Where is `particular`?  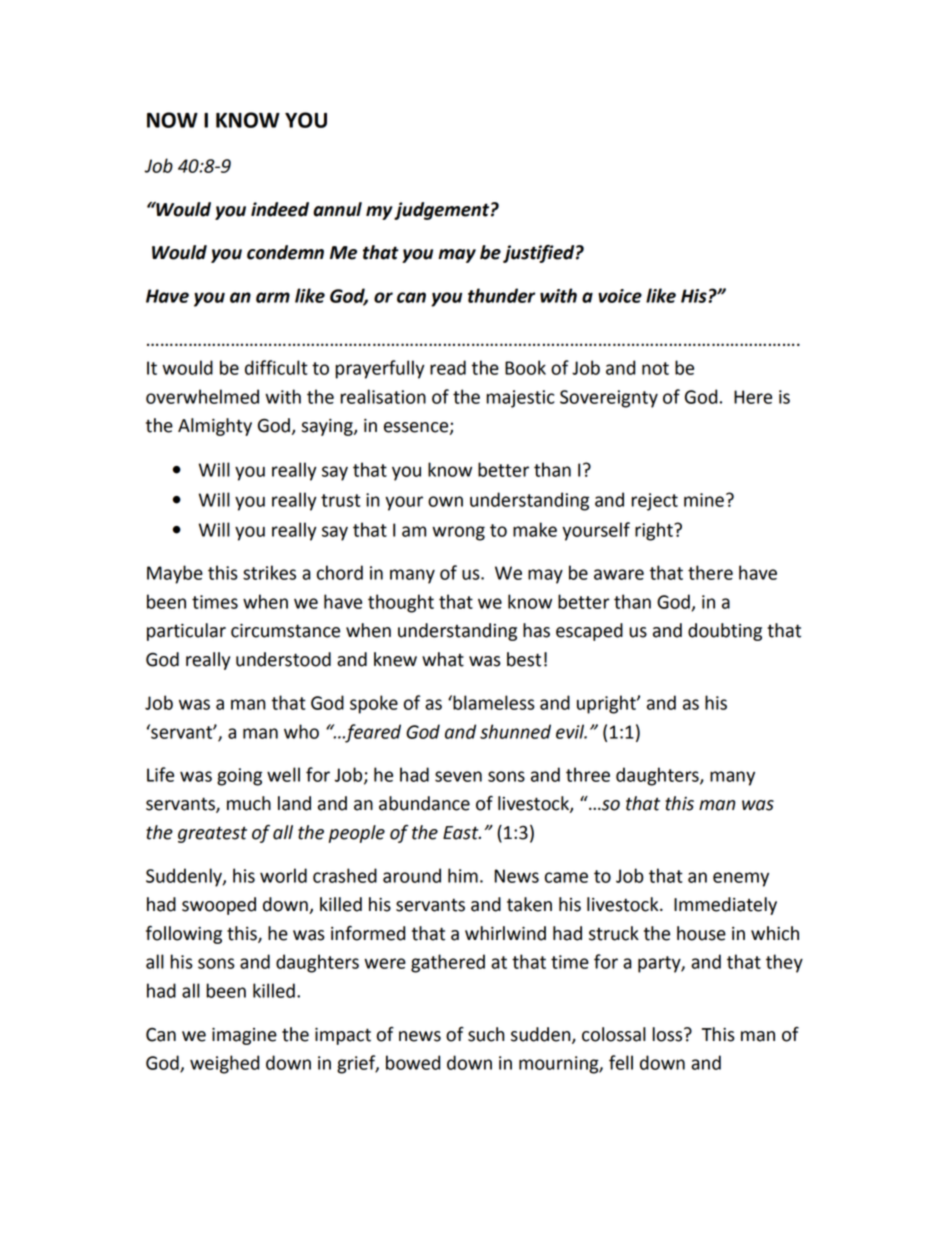 particular is located at coordinates (186, 632).
